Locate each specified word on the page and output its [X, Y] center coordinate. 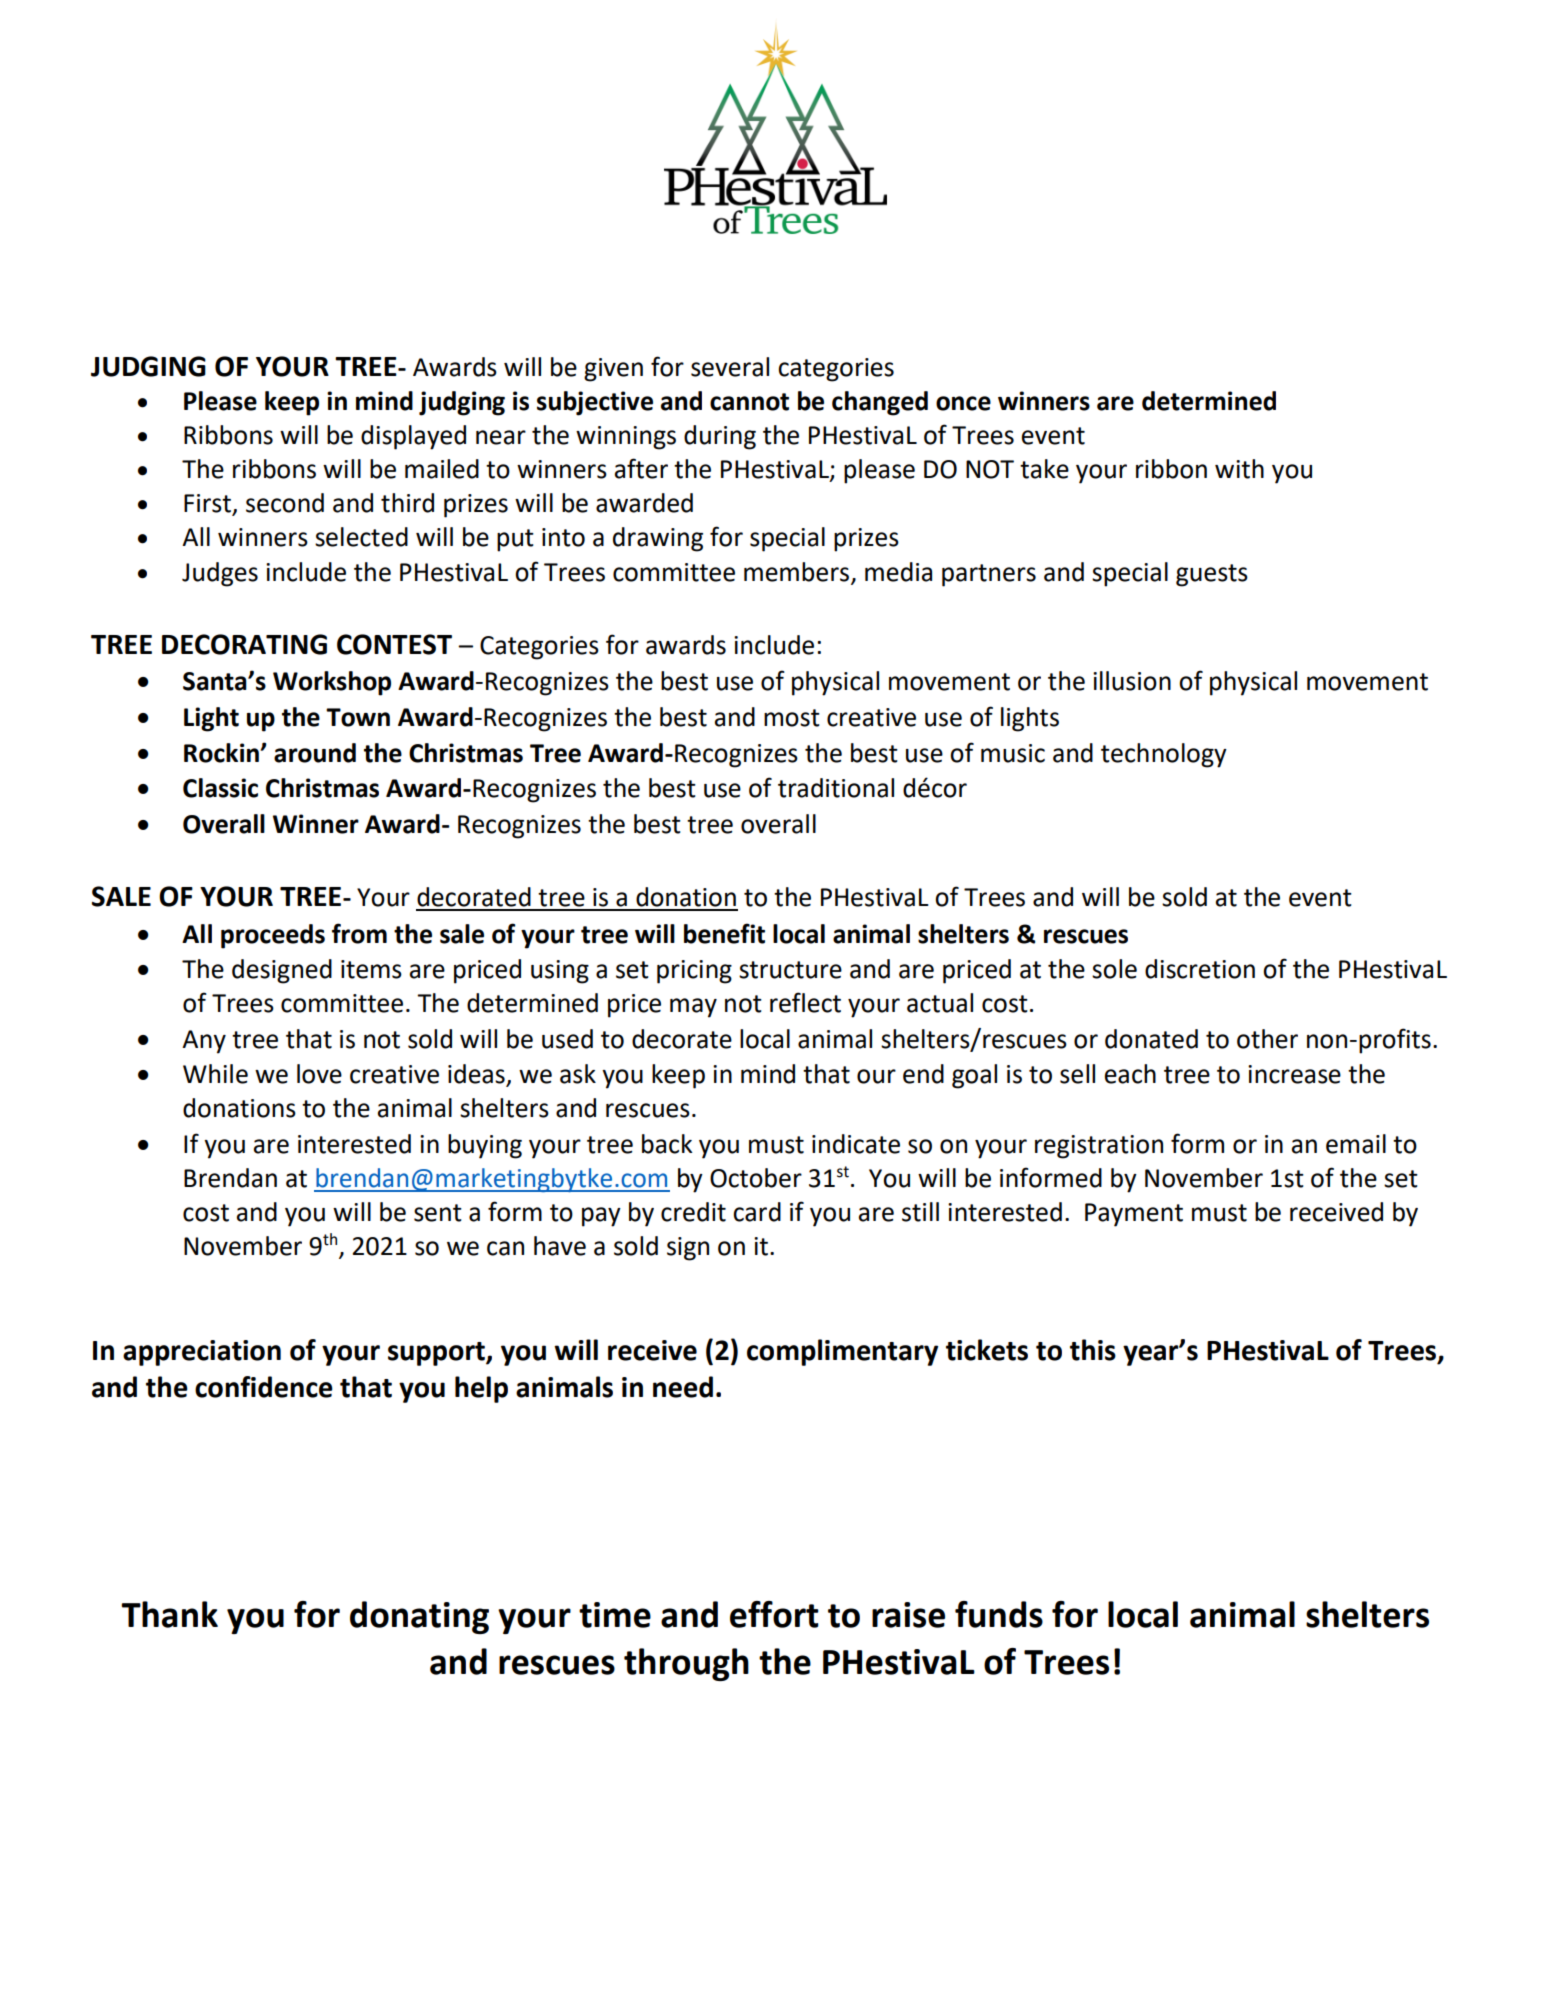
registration [1099, 1147]
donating [419, 1617]
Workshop [332, 683]
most [792, 718]
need [683, 1387]
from [359, 933]
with [1239, 469]
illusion [1132, 681]
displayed [413, 437]
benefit [724, 933]
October [756, 1178]
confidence [264, 1387]
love [319, 1074]
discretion [1200, 969]
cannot [749, 402]
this [1093, 1350]
